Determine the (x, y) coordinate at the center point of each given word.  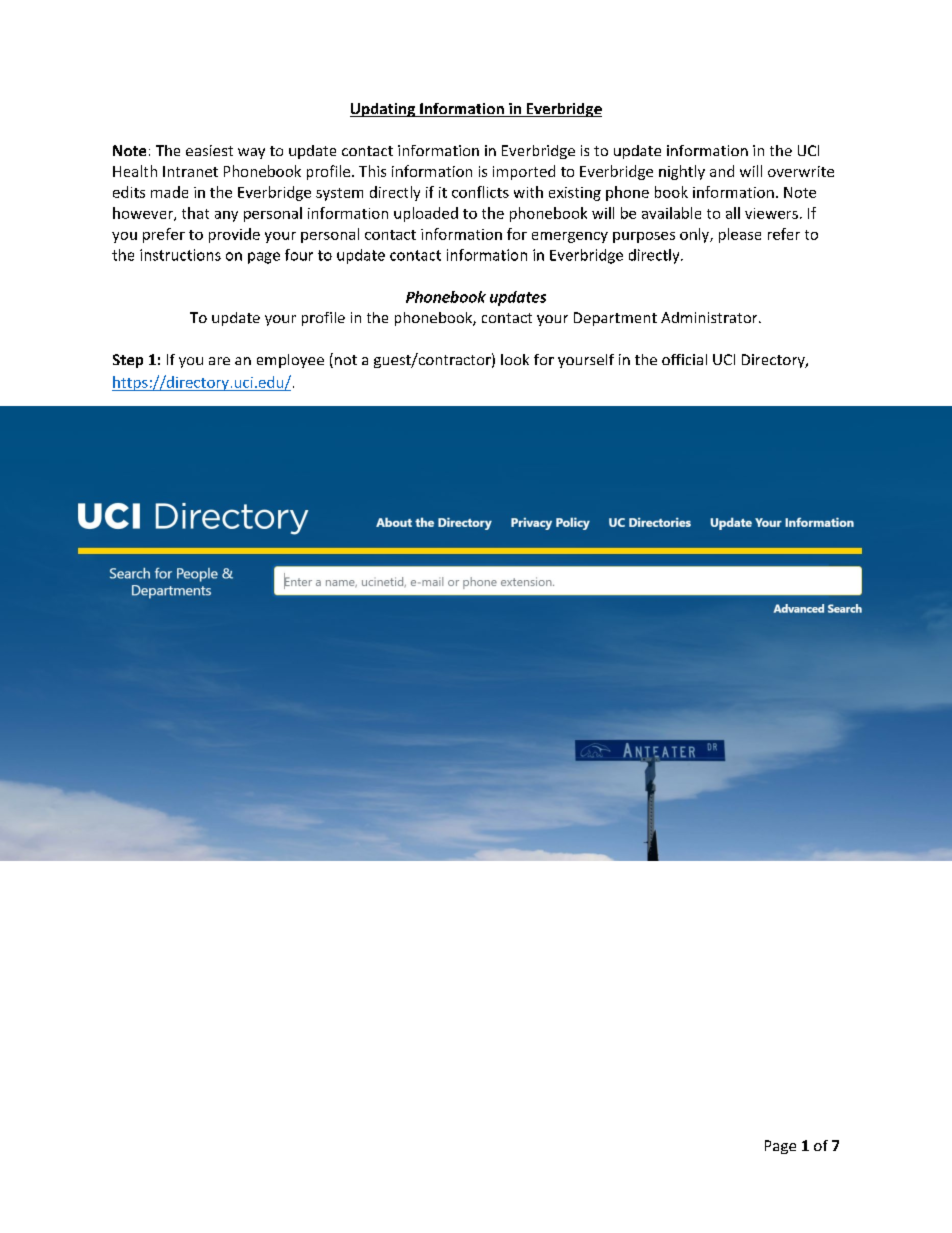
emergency (570, 237)
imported (524, 172)
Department (615, 319)
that (195, 213)
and (722, 171)
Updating (383, 110)
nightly (682, 172)
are (219, 361)
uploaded (426, 214)
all (733, 213)
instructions (180, 255)
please (740, 235)
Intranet (190, 171)
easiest (209, 150)
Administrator (710, 317)
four (299, 255)
